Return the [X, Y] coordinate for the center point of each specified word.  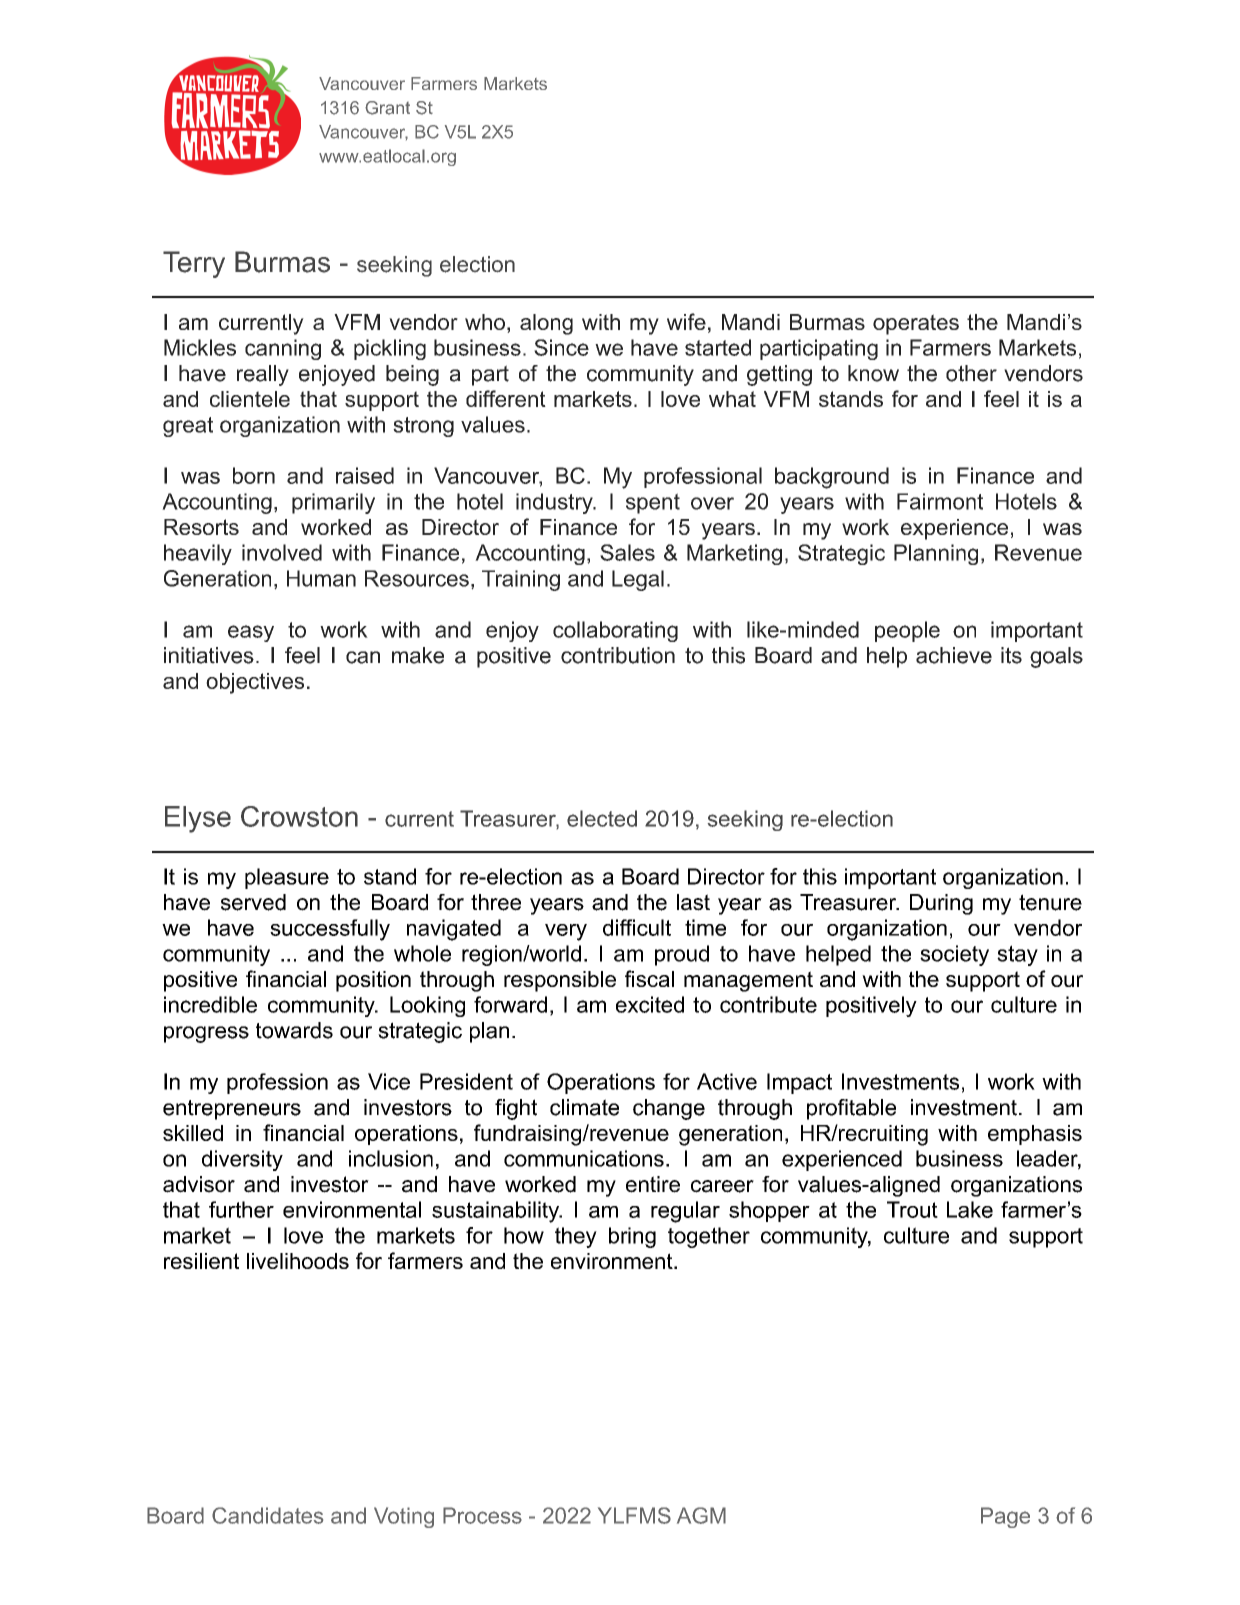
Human [321, 578]
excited [650, 1004]
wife [686, 321]
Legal [638, 580]
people [907, 631]
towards [294, 1030]
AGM [701, 1515]
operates [916, 324]
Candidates [267, 1515]
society [954, 955]
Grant [387, 108]
